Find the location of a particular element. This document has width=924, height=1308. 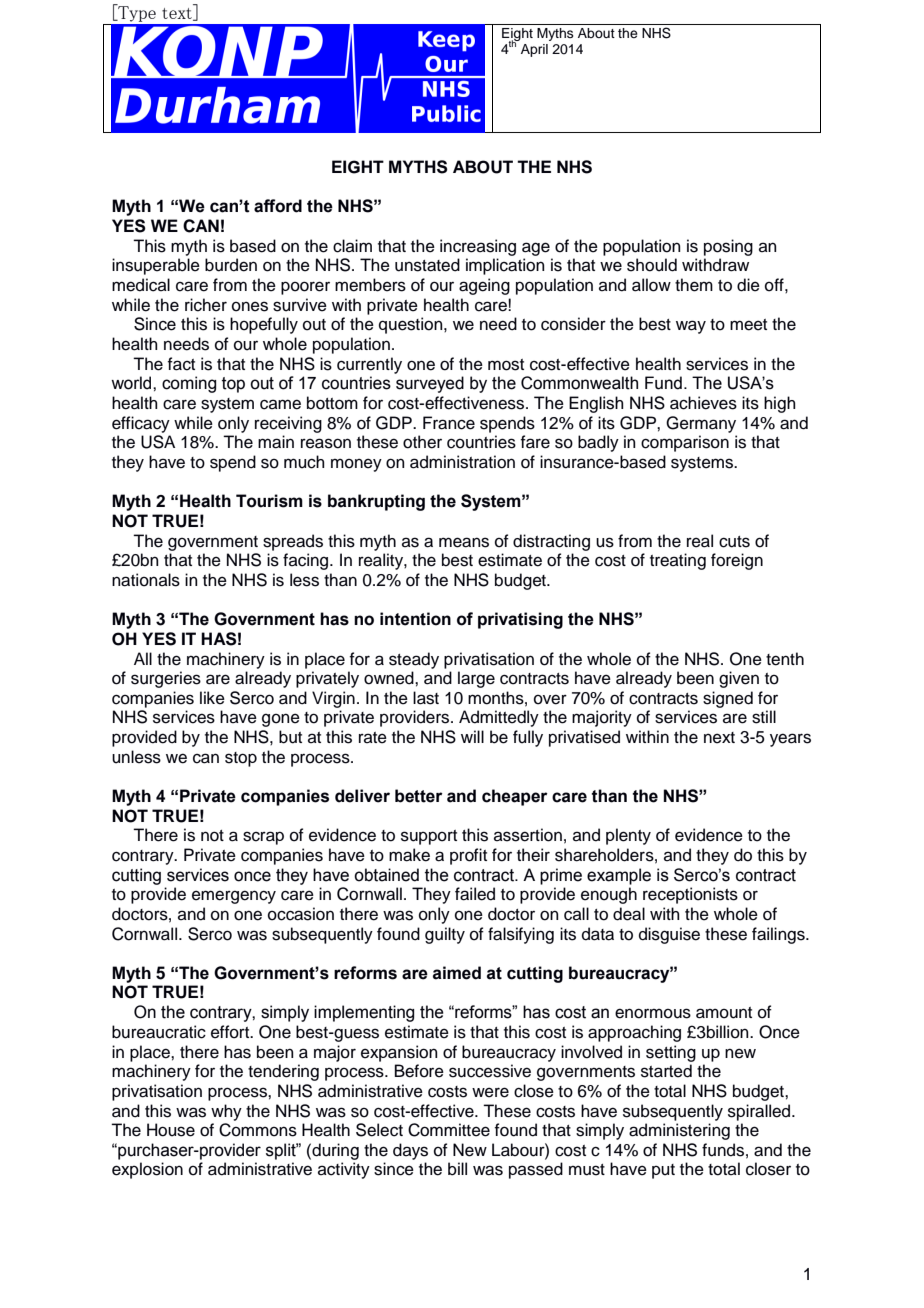

Committee is located at coordinates (449, 1130).
